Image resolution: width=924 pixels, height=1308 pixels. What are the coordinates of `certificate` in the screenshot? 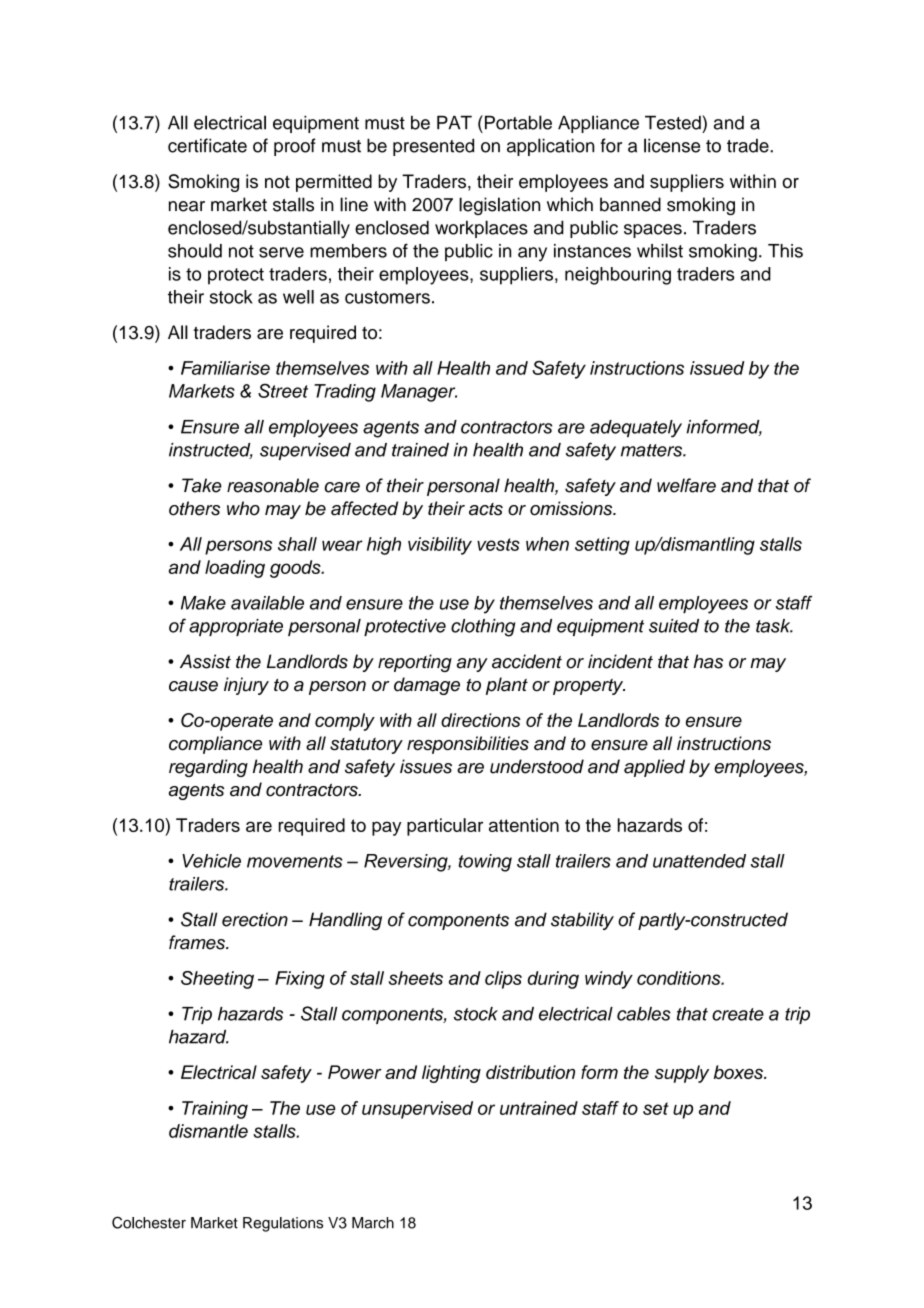 It's located at (207, 145).
